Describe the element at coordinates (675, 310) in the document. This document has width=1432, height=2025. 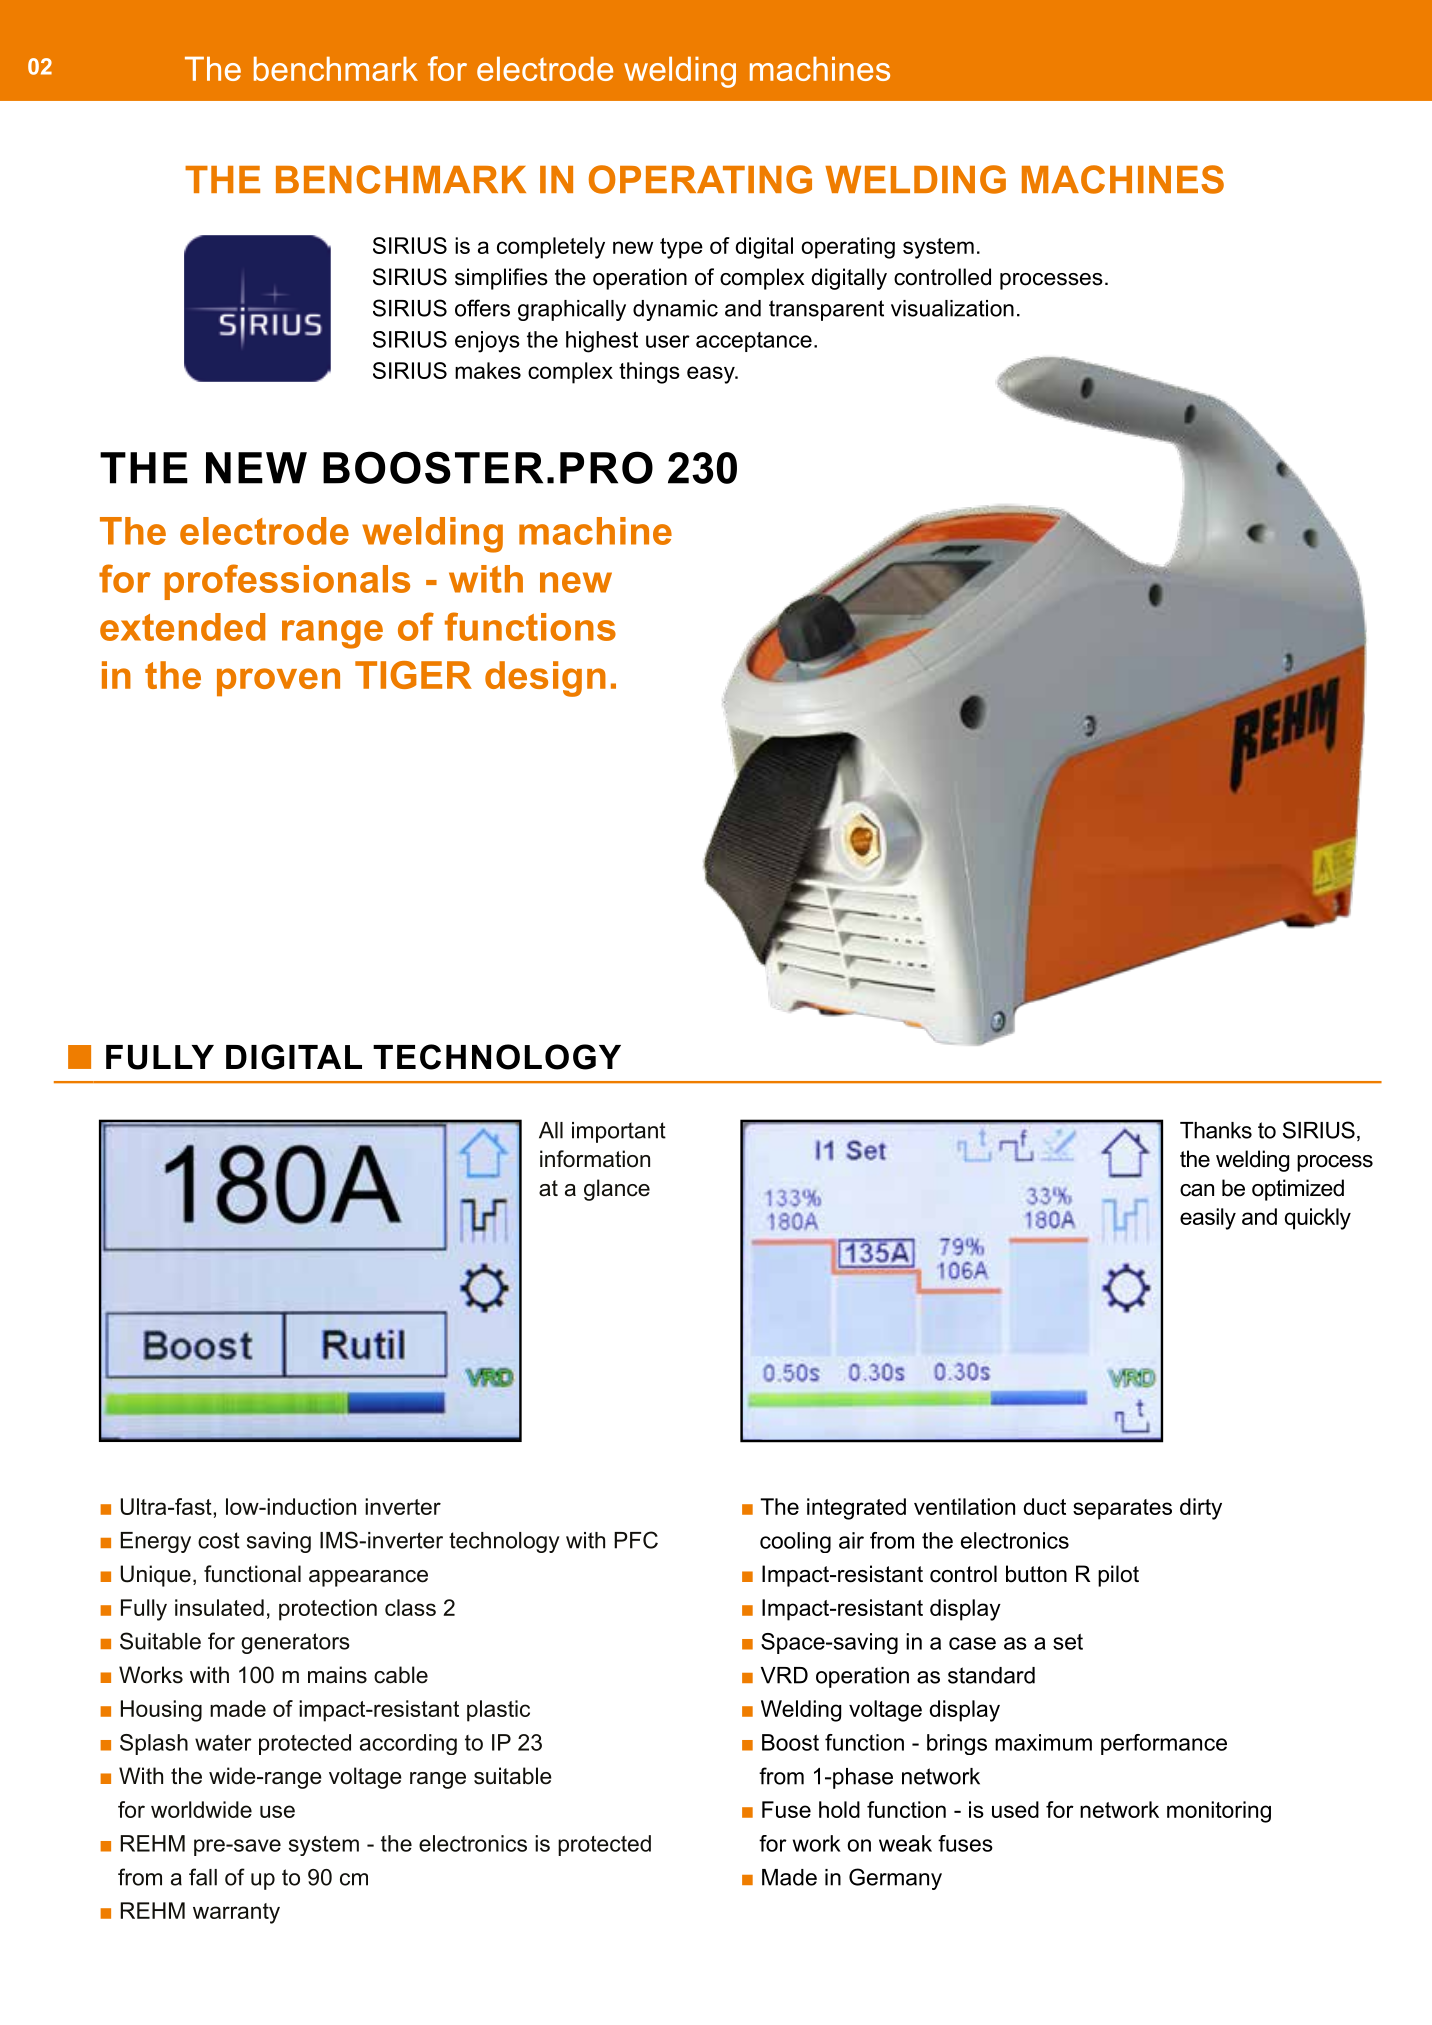
I see `dynamic` at that location.
